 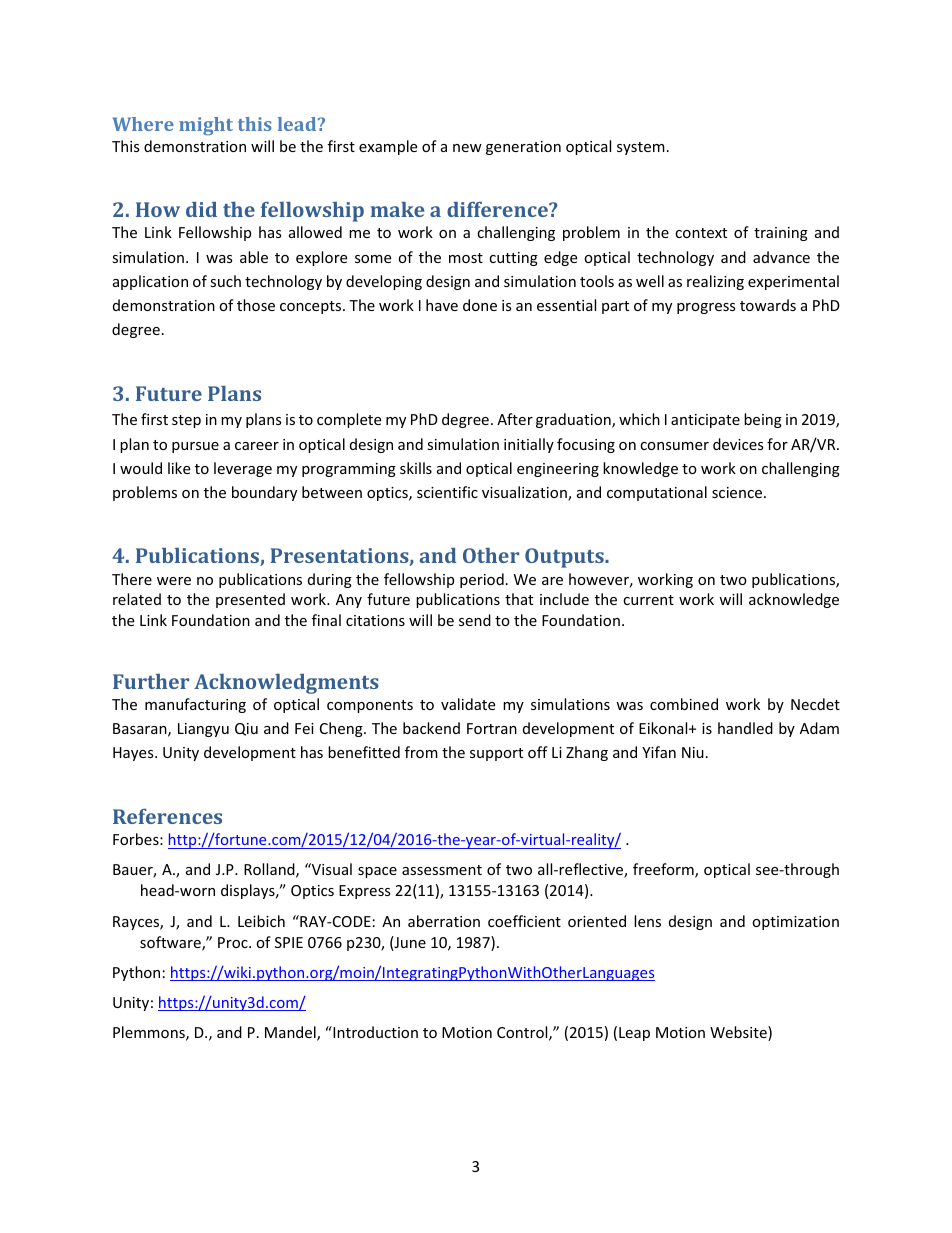 What do you see at coordinates (174, 581) in the document?
I see `were` at bounding box center [174, 581].
